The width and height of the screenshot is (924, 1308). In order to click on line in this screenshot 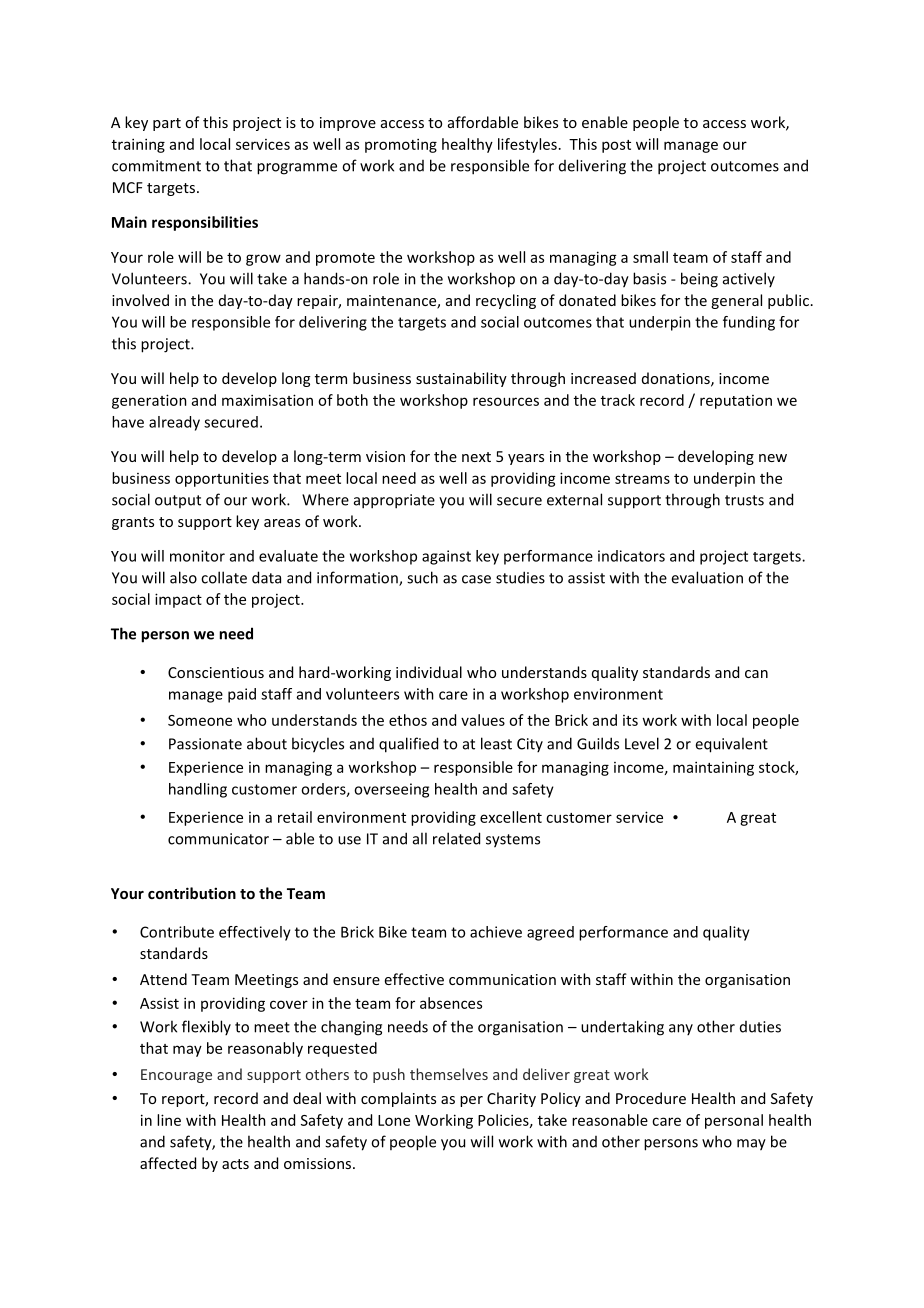, I will do `click(169, 1120)`.
